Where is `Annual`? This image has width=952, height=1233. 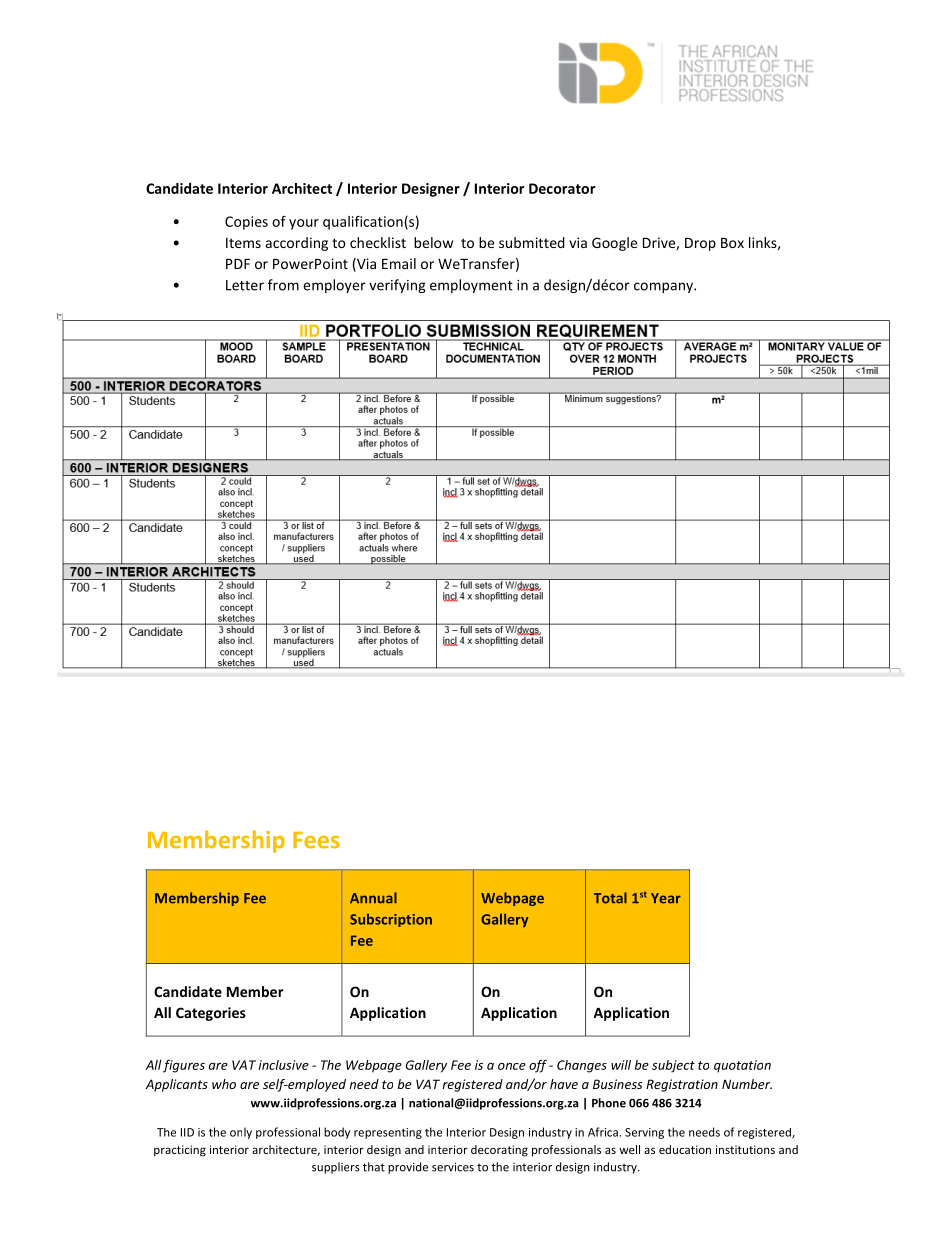 Annual is located at coordinates (373, 898).
